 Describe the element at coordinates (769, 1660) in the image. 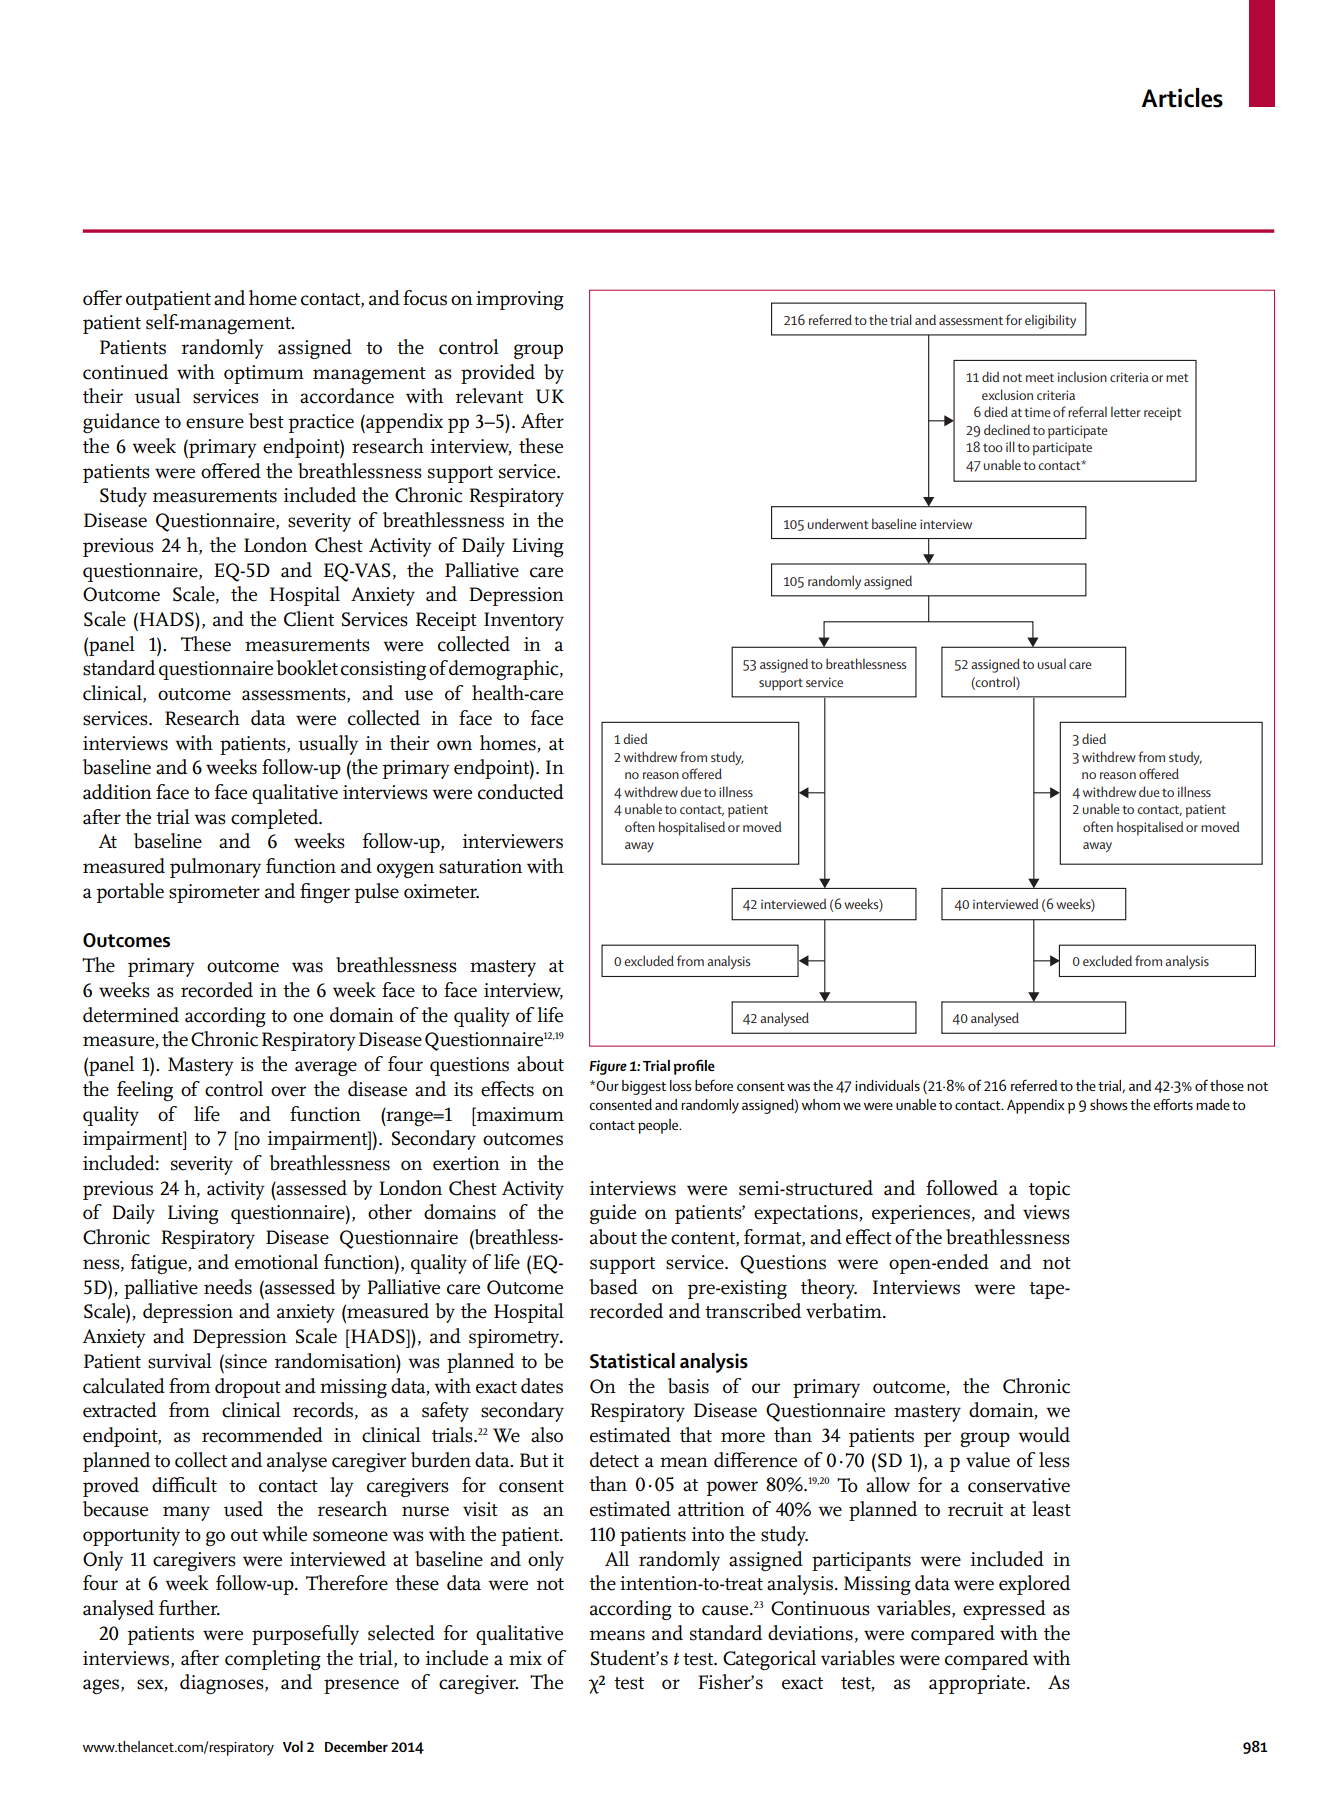

I see `Categorical` at that location.
